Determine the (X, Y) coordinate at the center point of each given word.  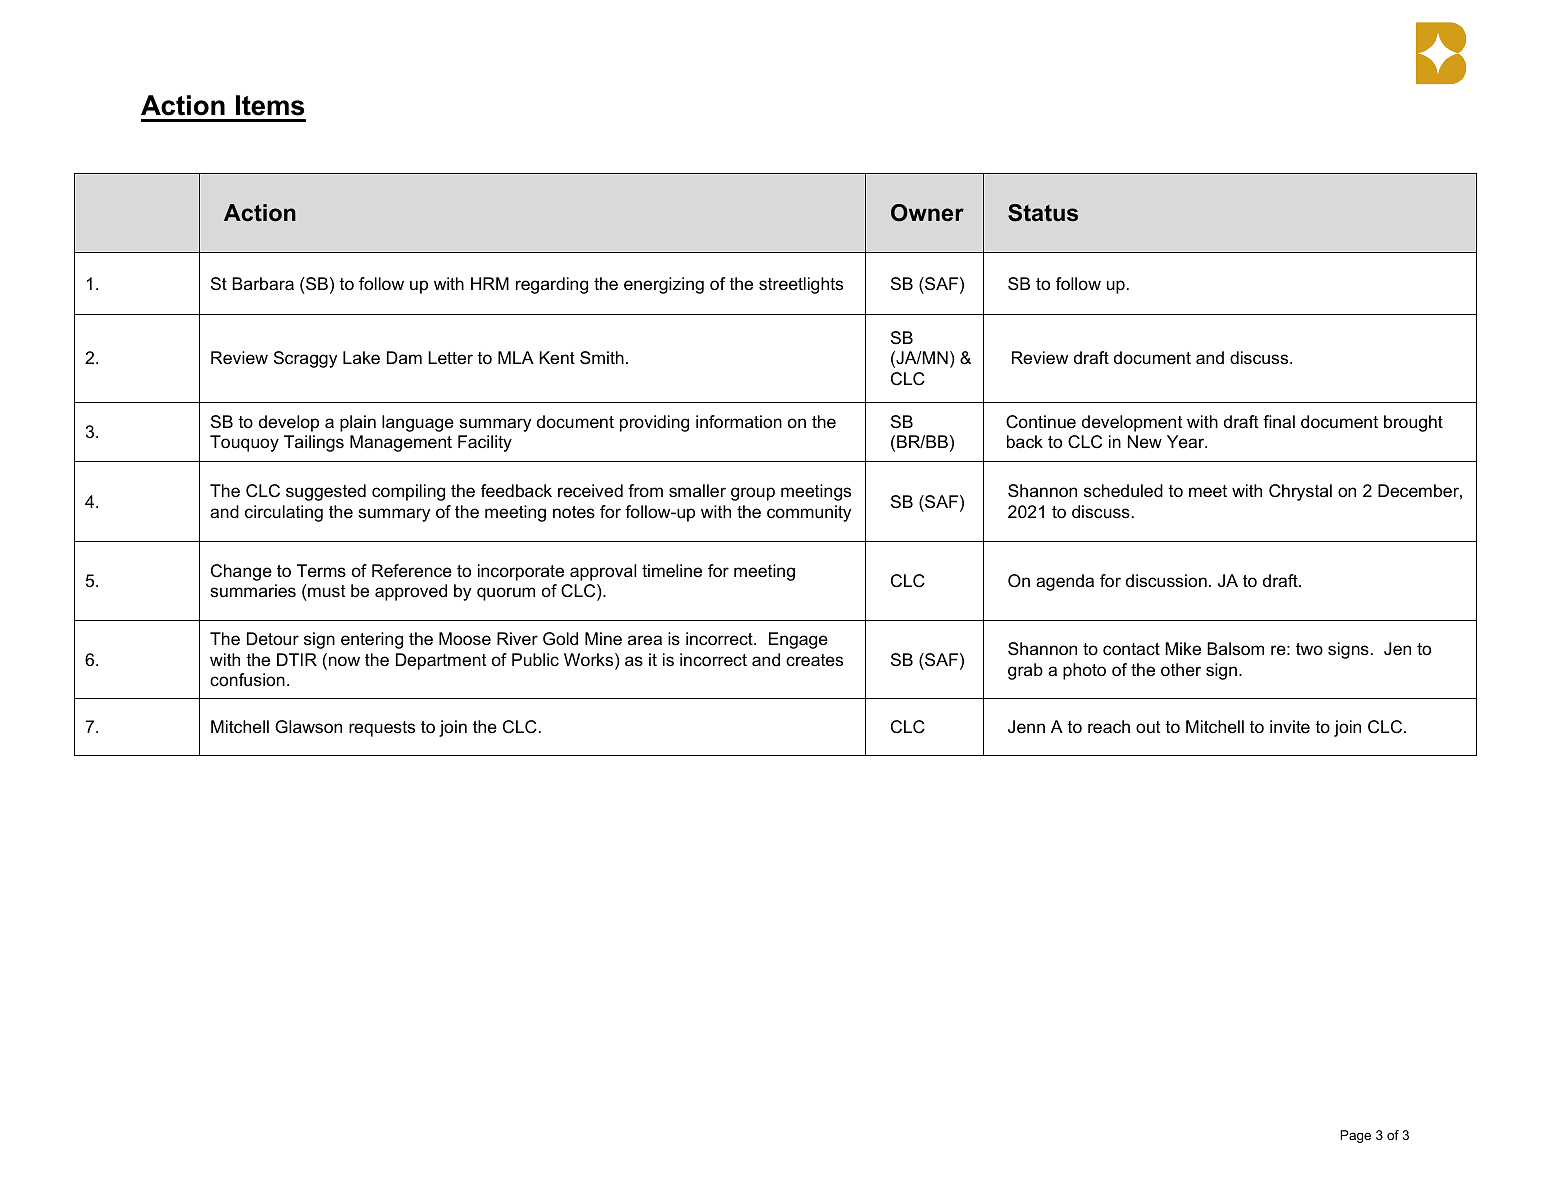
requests (382, 729)
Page (1355, 1136)
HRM (490, 283)
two (1309, 649)
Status (1043, 213)
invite (1290, 727)
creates (814, 660)
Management (401, 443)
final (1279, 421)
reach (1109, 727)
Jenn (1026, 727)
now (344, 661)
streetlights (801, 285)
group (753, 494)
